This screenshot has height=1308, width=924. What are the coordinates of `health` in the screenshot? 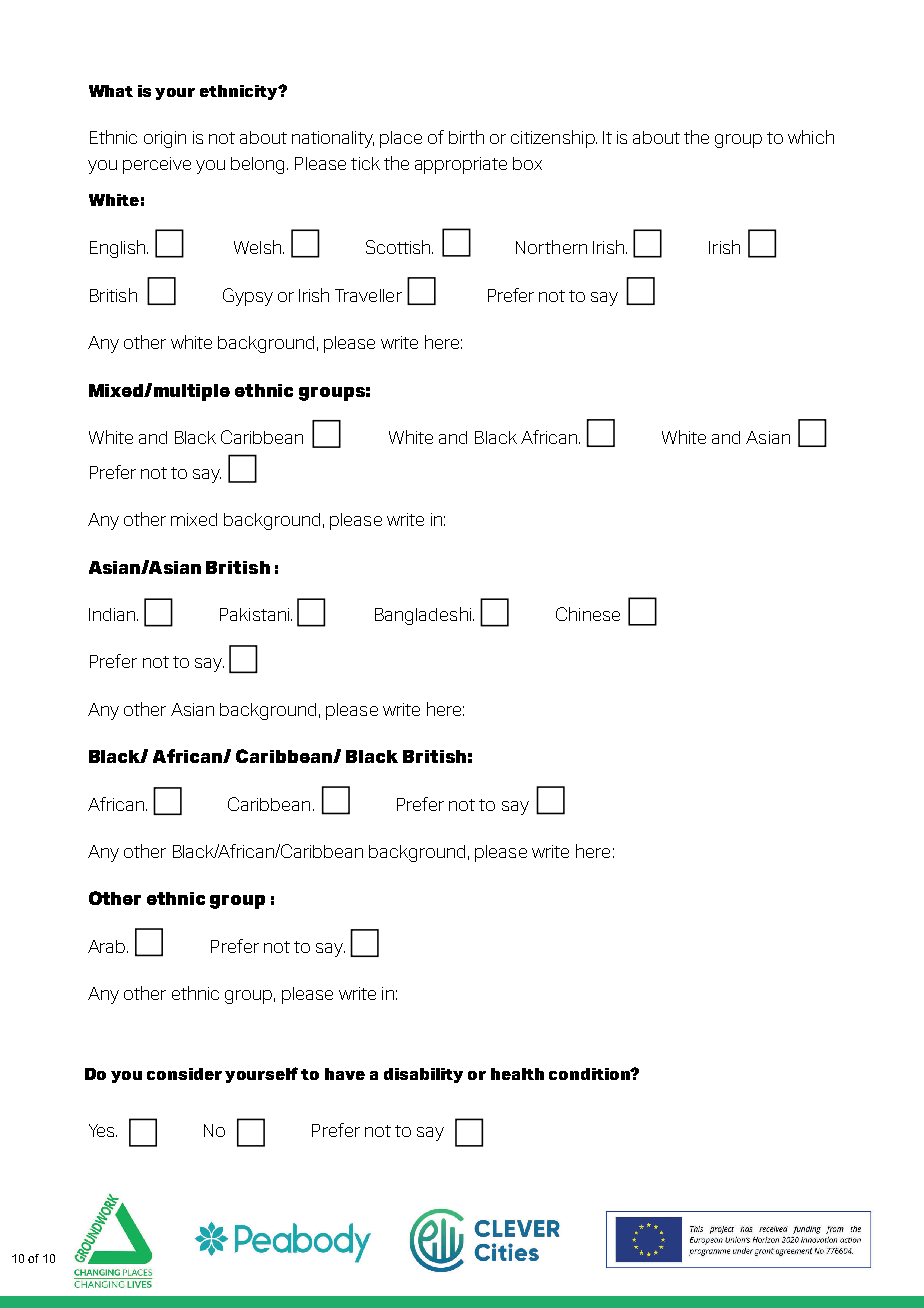 It's located at (517, 1074).
